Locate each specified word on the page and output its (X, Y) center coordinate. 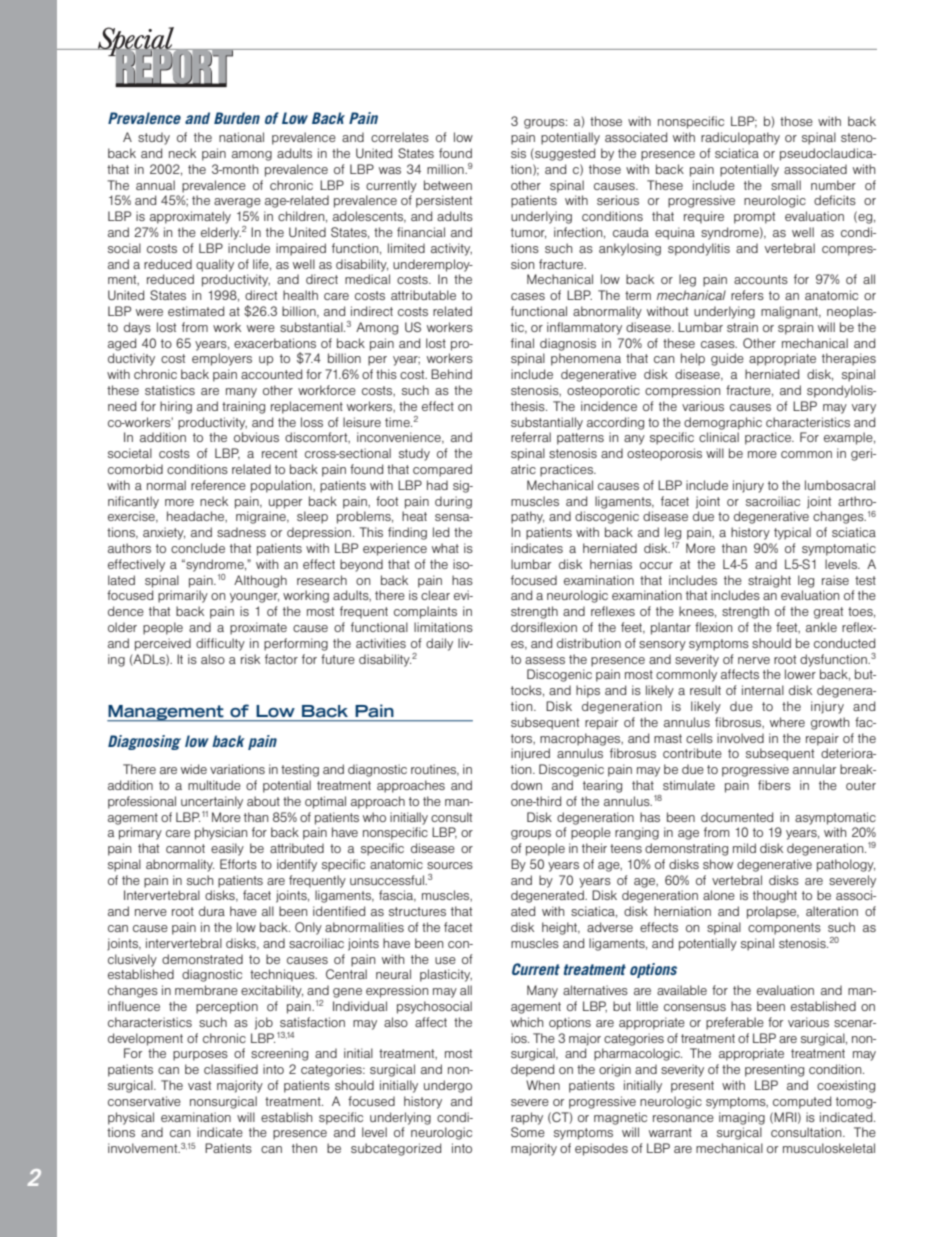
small (786, 185)
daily (439, 644)
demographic (723, 423)
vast (199, 1085)
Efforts (238, 864)
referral (531, 437)
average (237, 203)
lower (800, 674)
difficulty (220, 644)
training (243, 407)
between (448, 185)
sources (450, 865)
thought (775, 896)
